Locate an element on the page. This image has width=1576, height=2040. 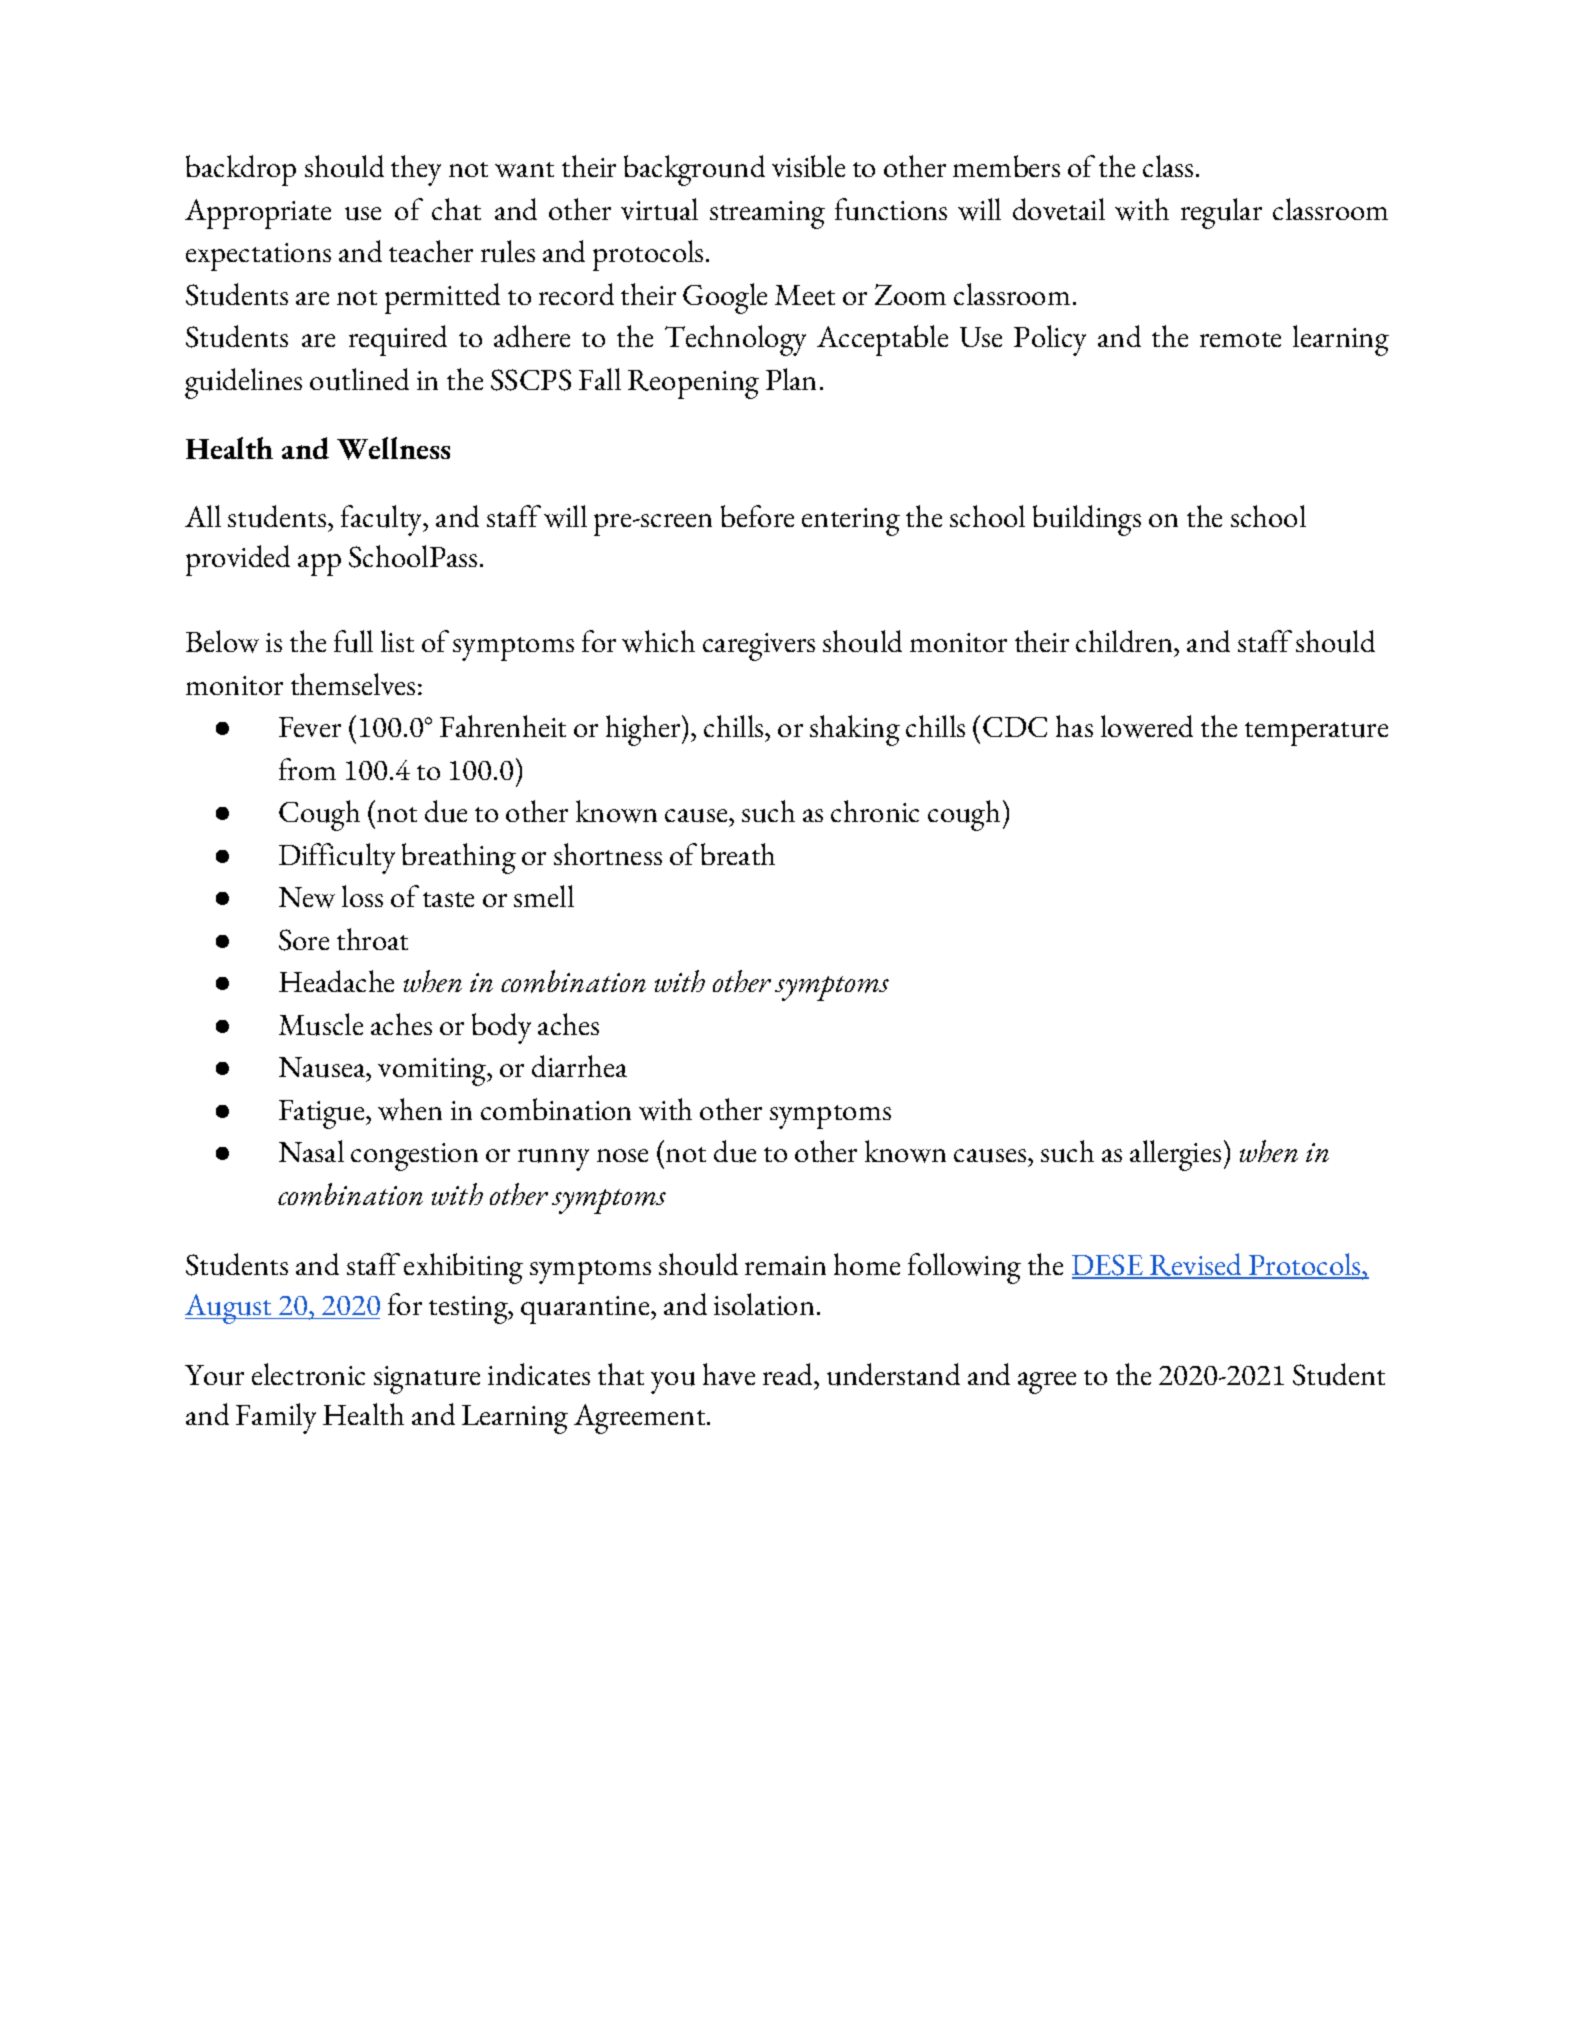
they is located at coordinates (416, 170).
